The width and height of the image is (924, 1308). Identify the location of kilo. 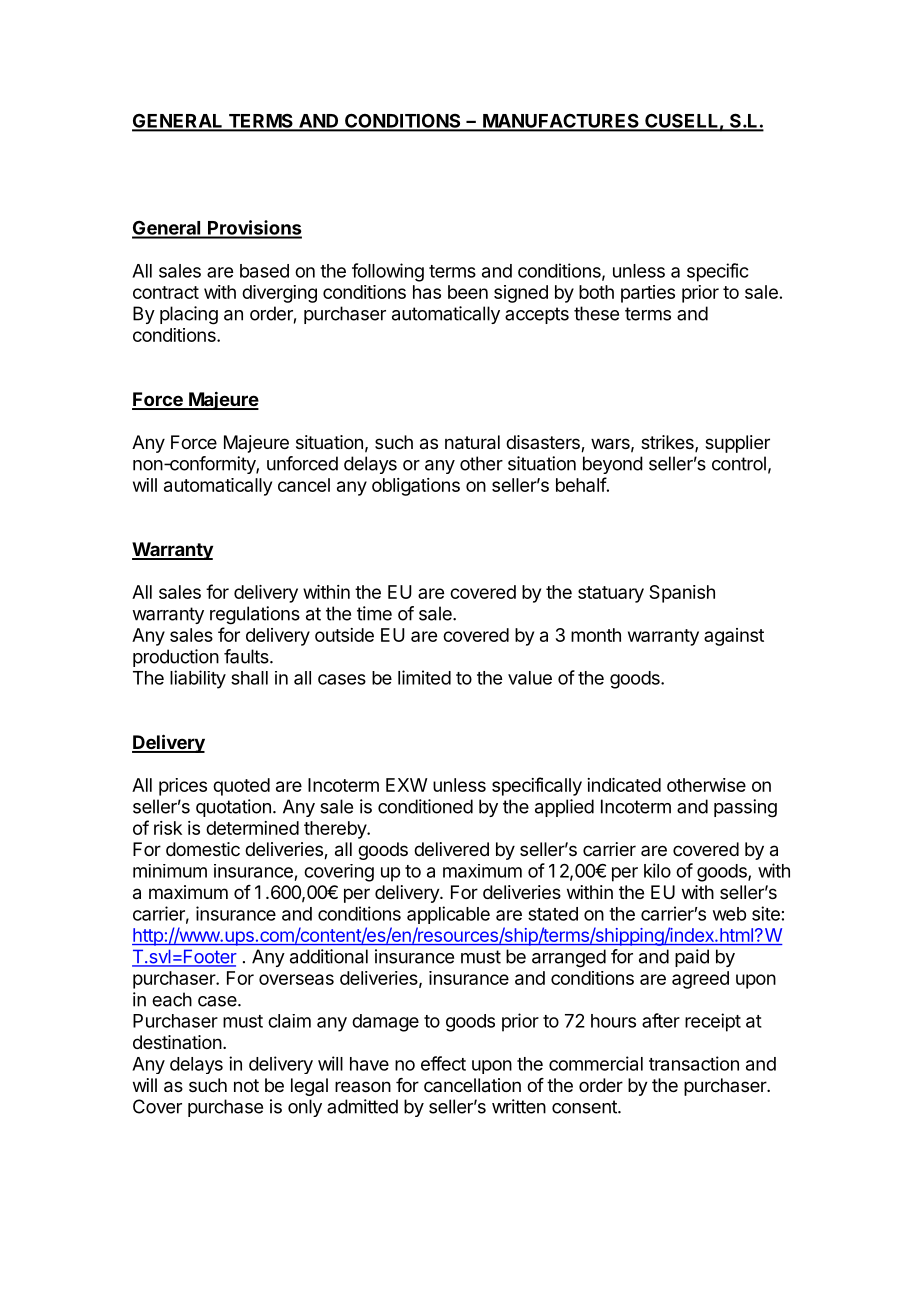
(657, 870).
